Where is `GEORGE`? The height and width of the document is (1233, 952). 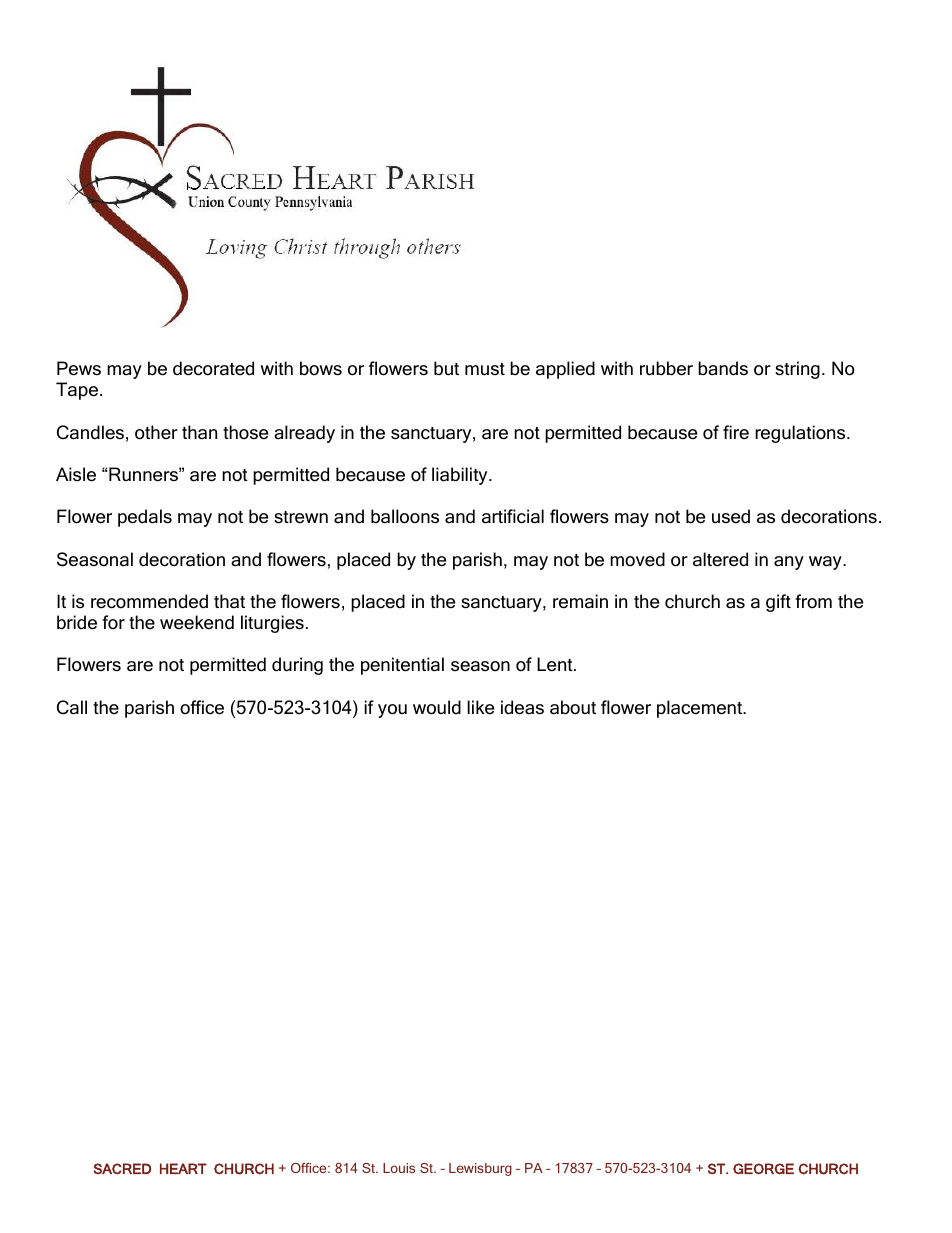 GEORGE is located at coordinates (763, 1169).
